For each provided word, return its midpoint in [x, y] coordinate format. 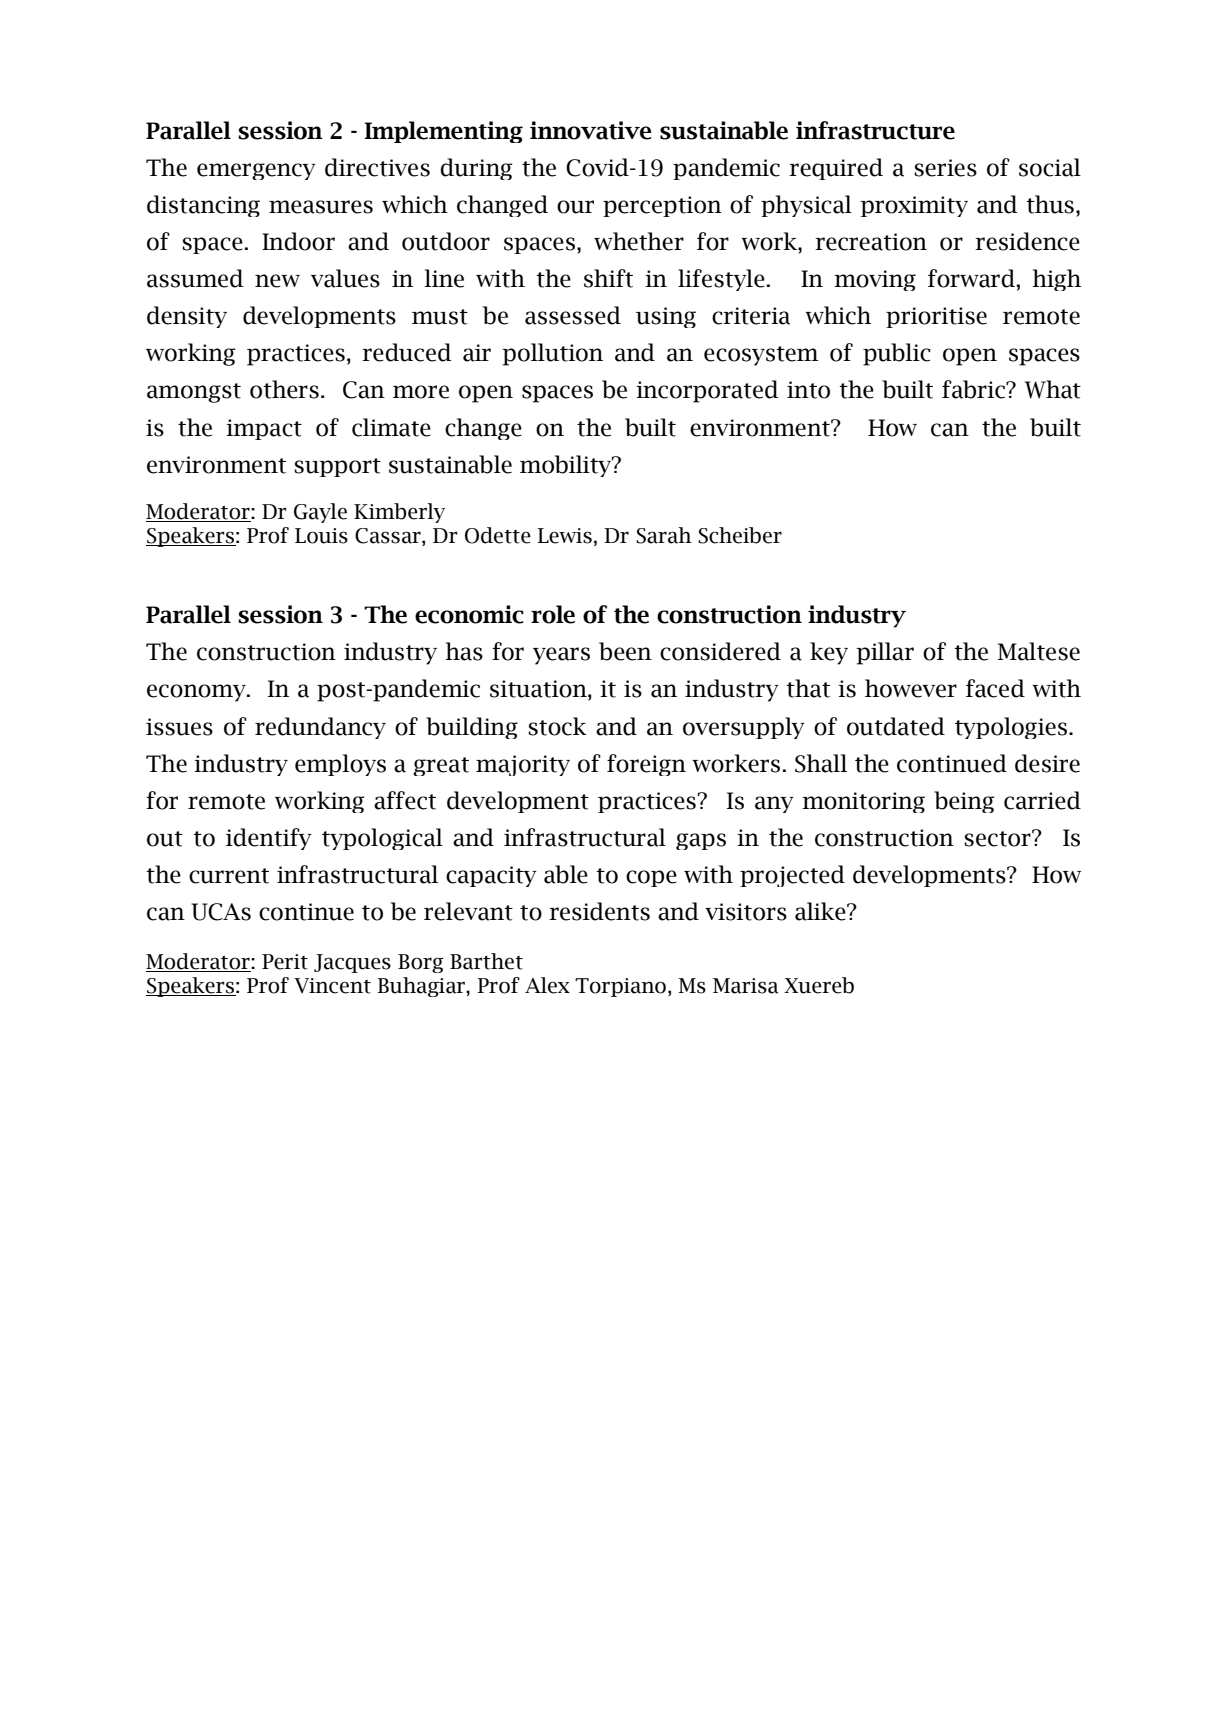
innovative [590, 130]
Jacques [352, 963]
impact [264, 429]
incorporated [707, 391]
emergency [256, 171]
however [911, 688]
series [945, 168]
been [625, 651]
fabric [974, 389]
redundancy [320, 728]
